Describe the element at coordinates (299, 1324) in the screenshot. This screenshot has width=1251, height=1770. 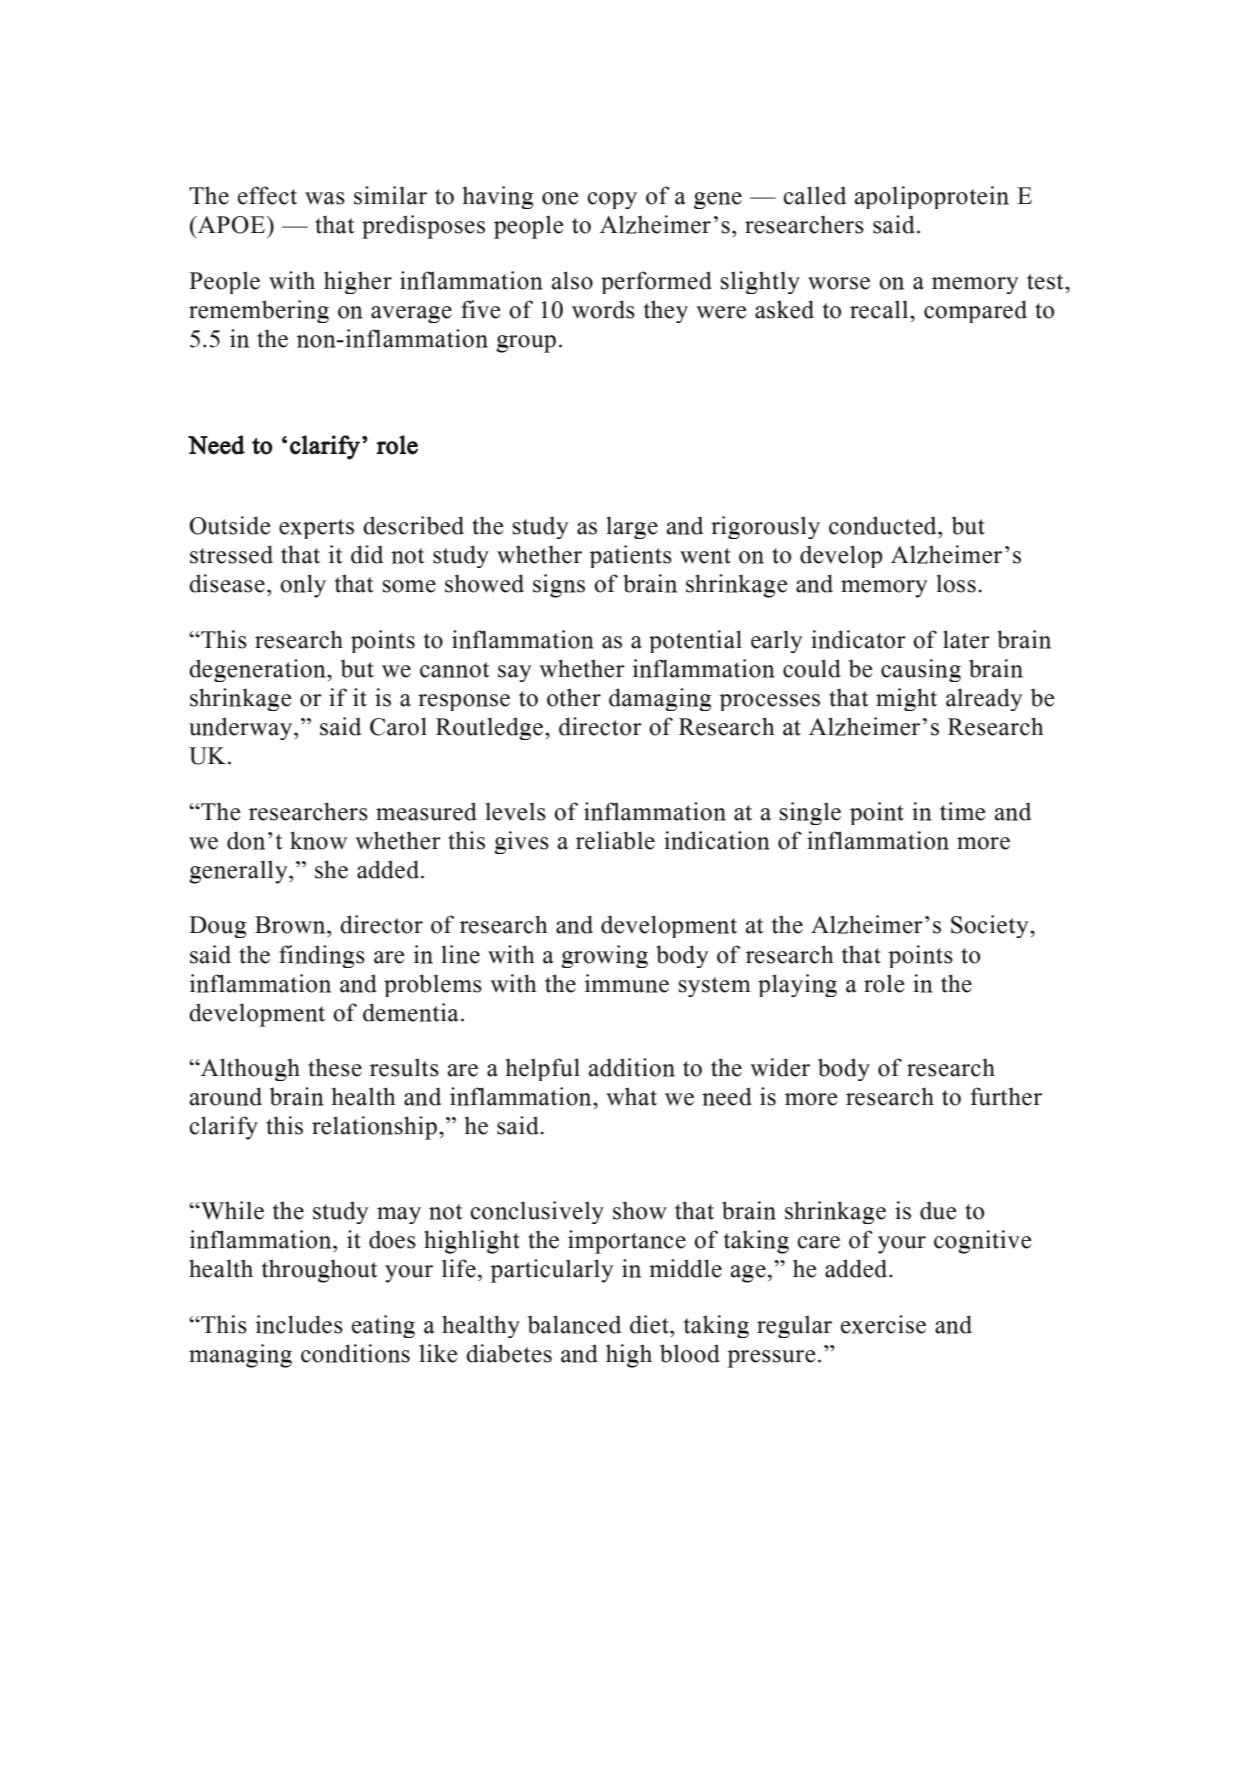
I see `includes` at that location.
